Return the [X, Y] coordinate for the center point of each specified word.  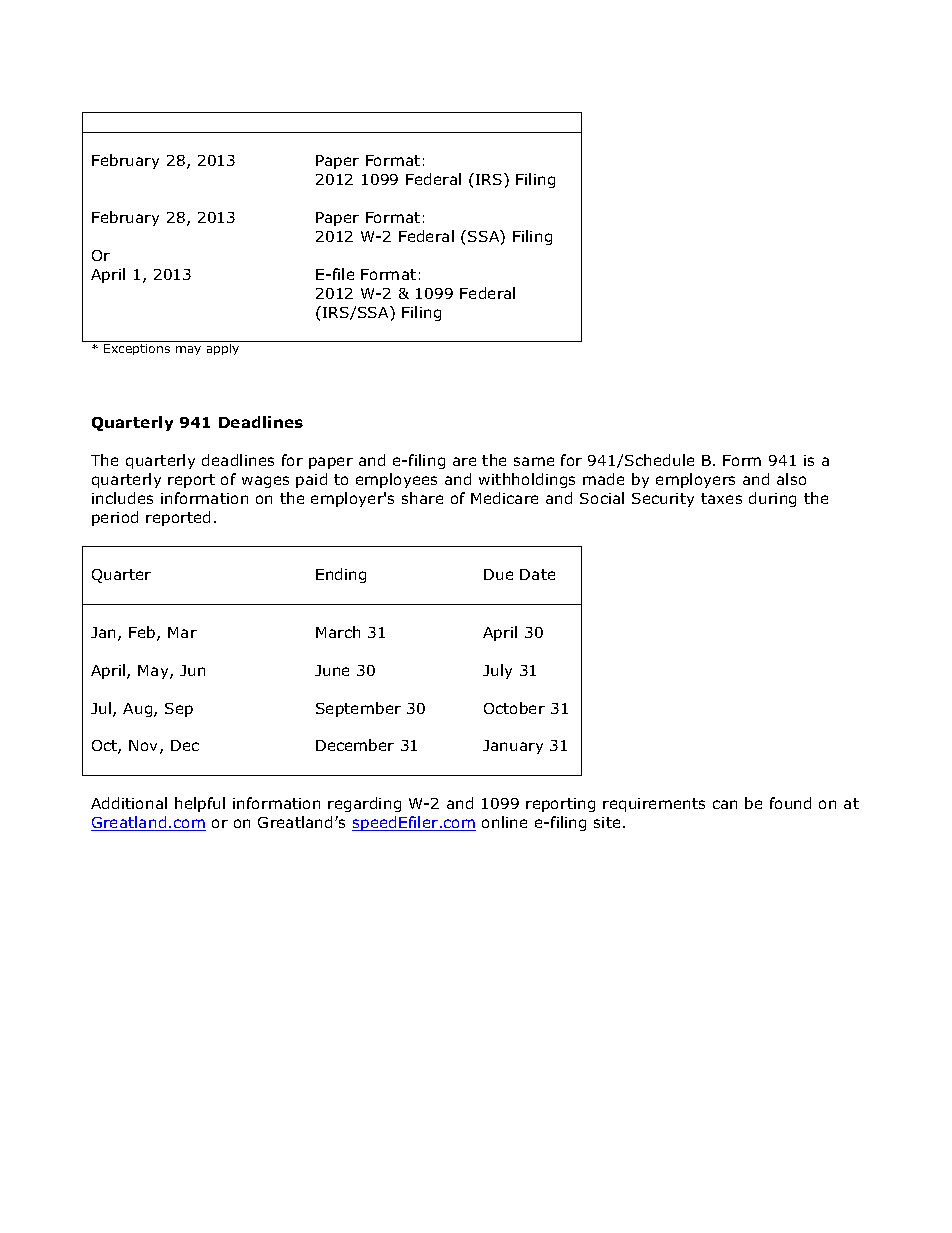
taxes [721, 498]
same [534, 461]
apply [223, 349]
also [791, 479]
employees [396, 480]
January [513, 747]
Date [537, 574]
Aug [139, 710]
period [115, 518]
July [497, 671]
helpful [200, 804]
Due [498, 574]
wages [265, 482]
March [338, 632]
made [603, 479]
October [514, 708]
